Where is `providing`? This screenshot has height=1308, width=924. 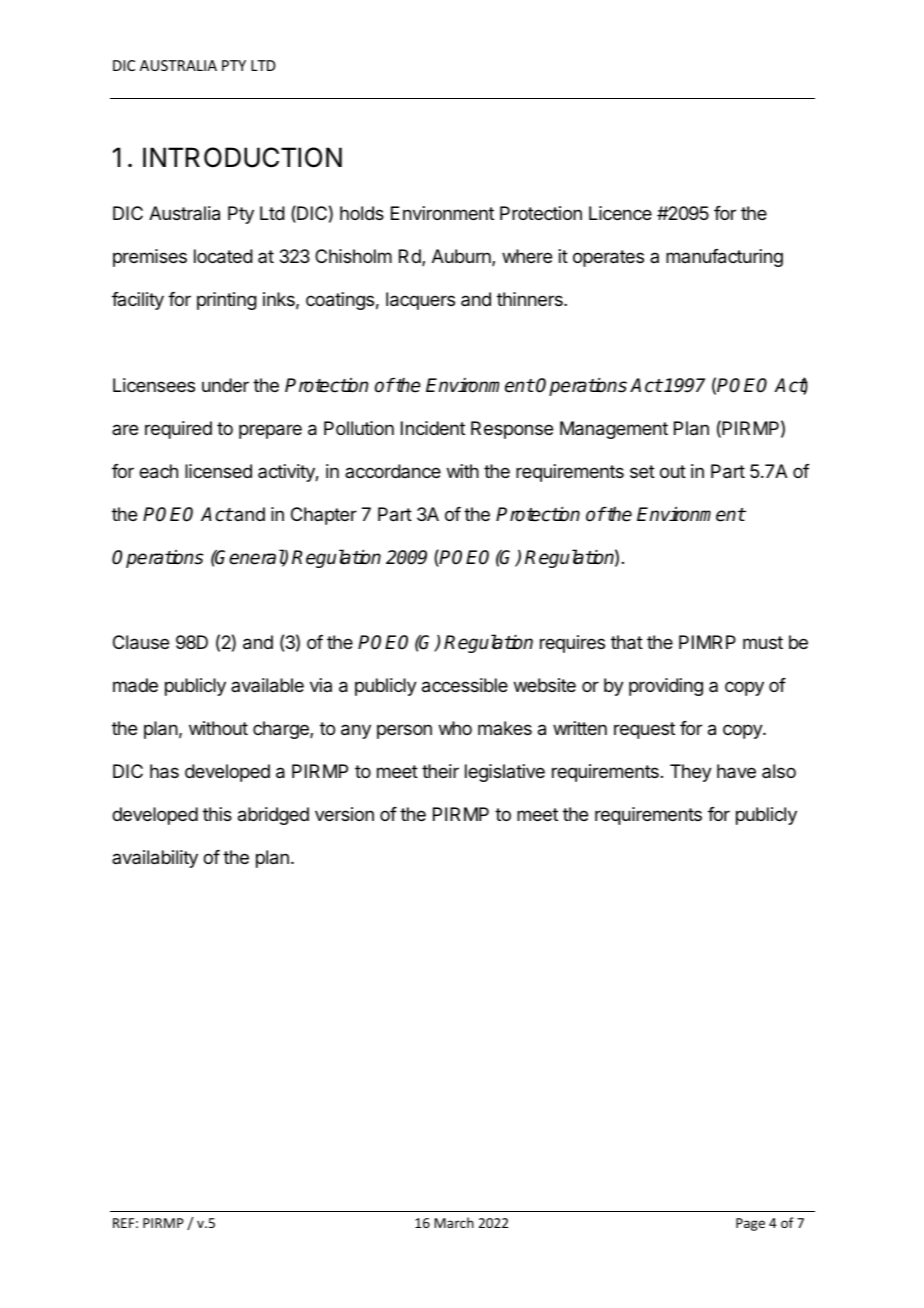
providing is located at coordinates (666, 687).
